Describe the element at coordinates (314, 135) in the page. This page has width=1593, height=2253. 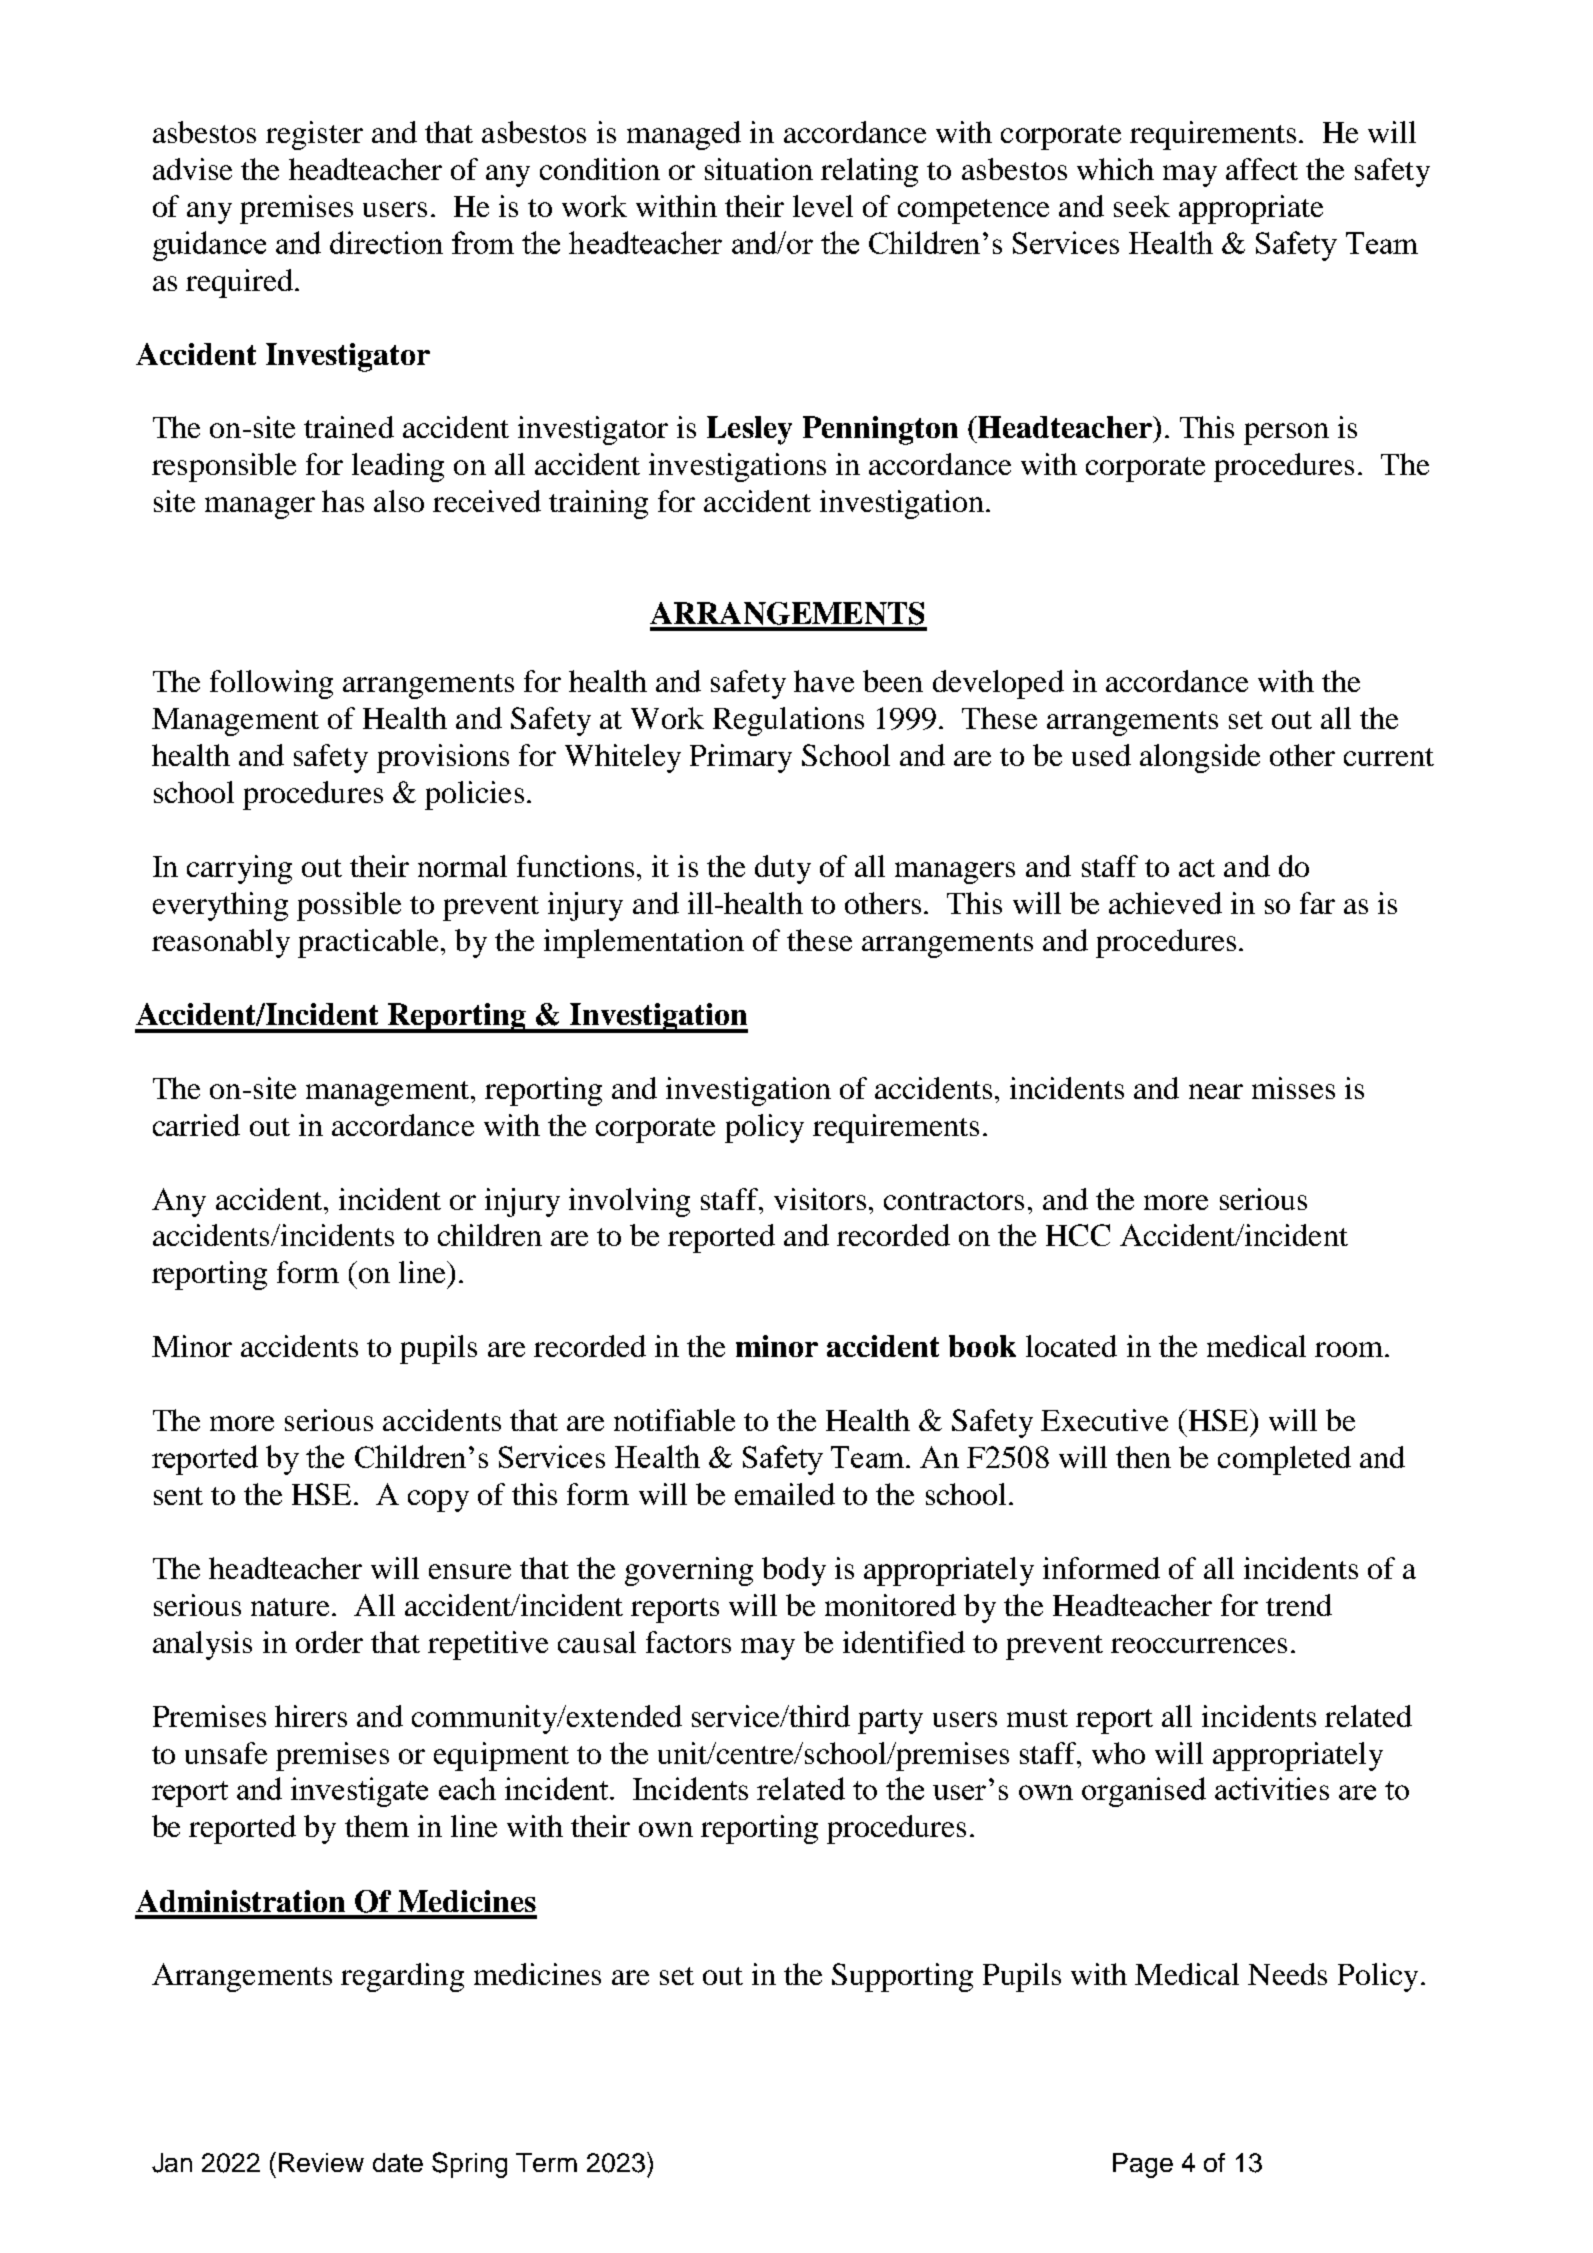
I see `register` at that location.
